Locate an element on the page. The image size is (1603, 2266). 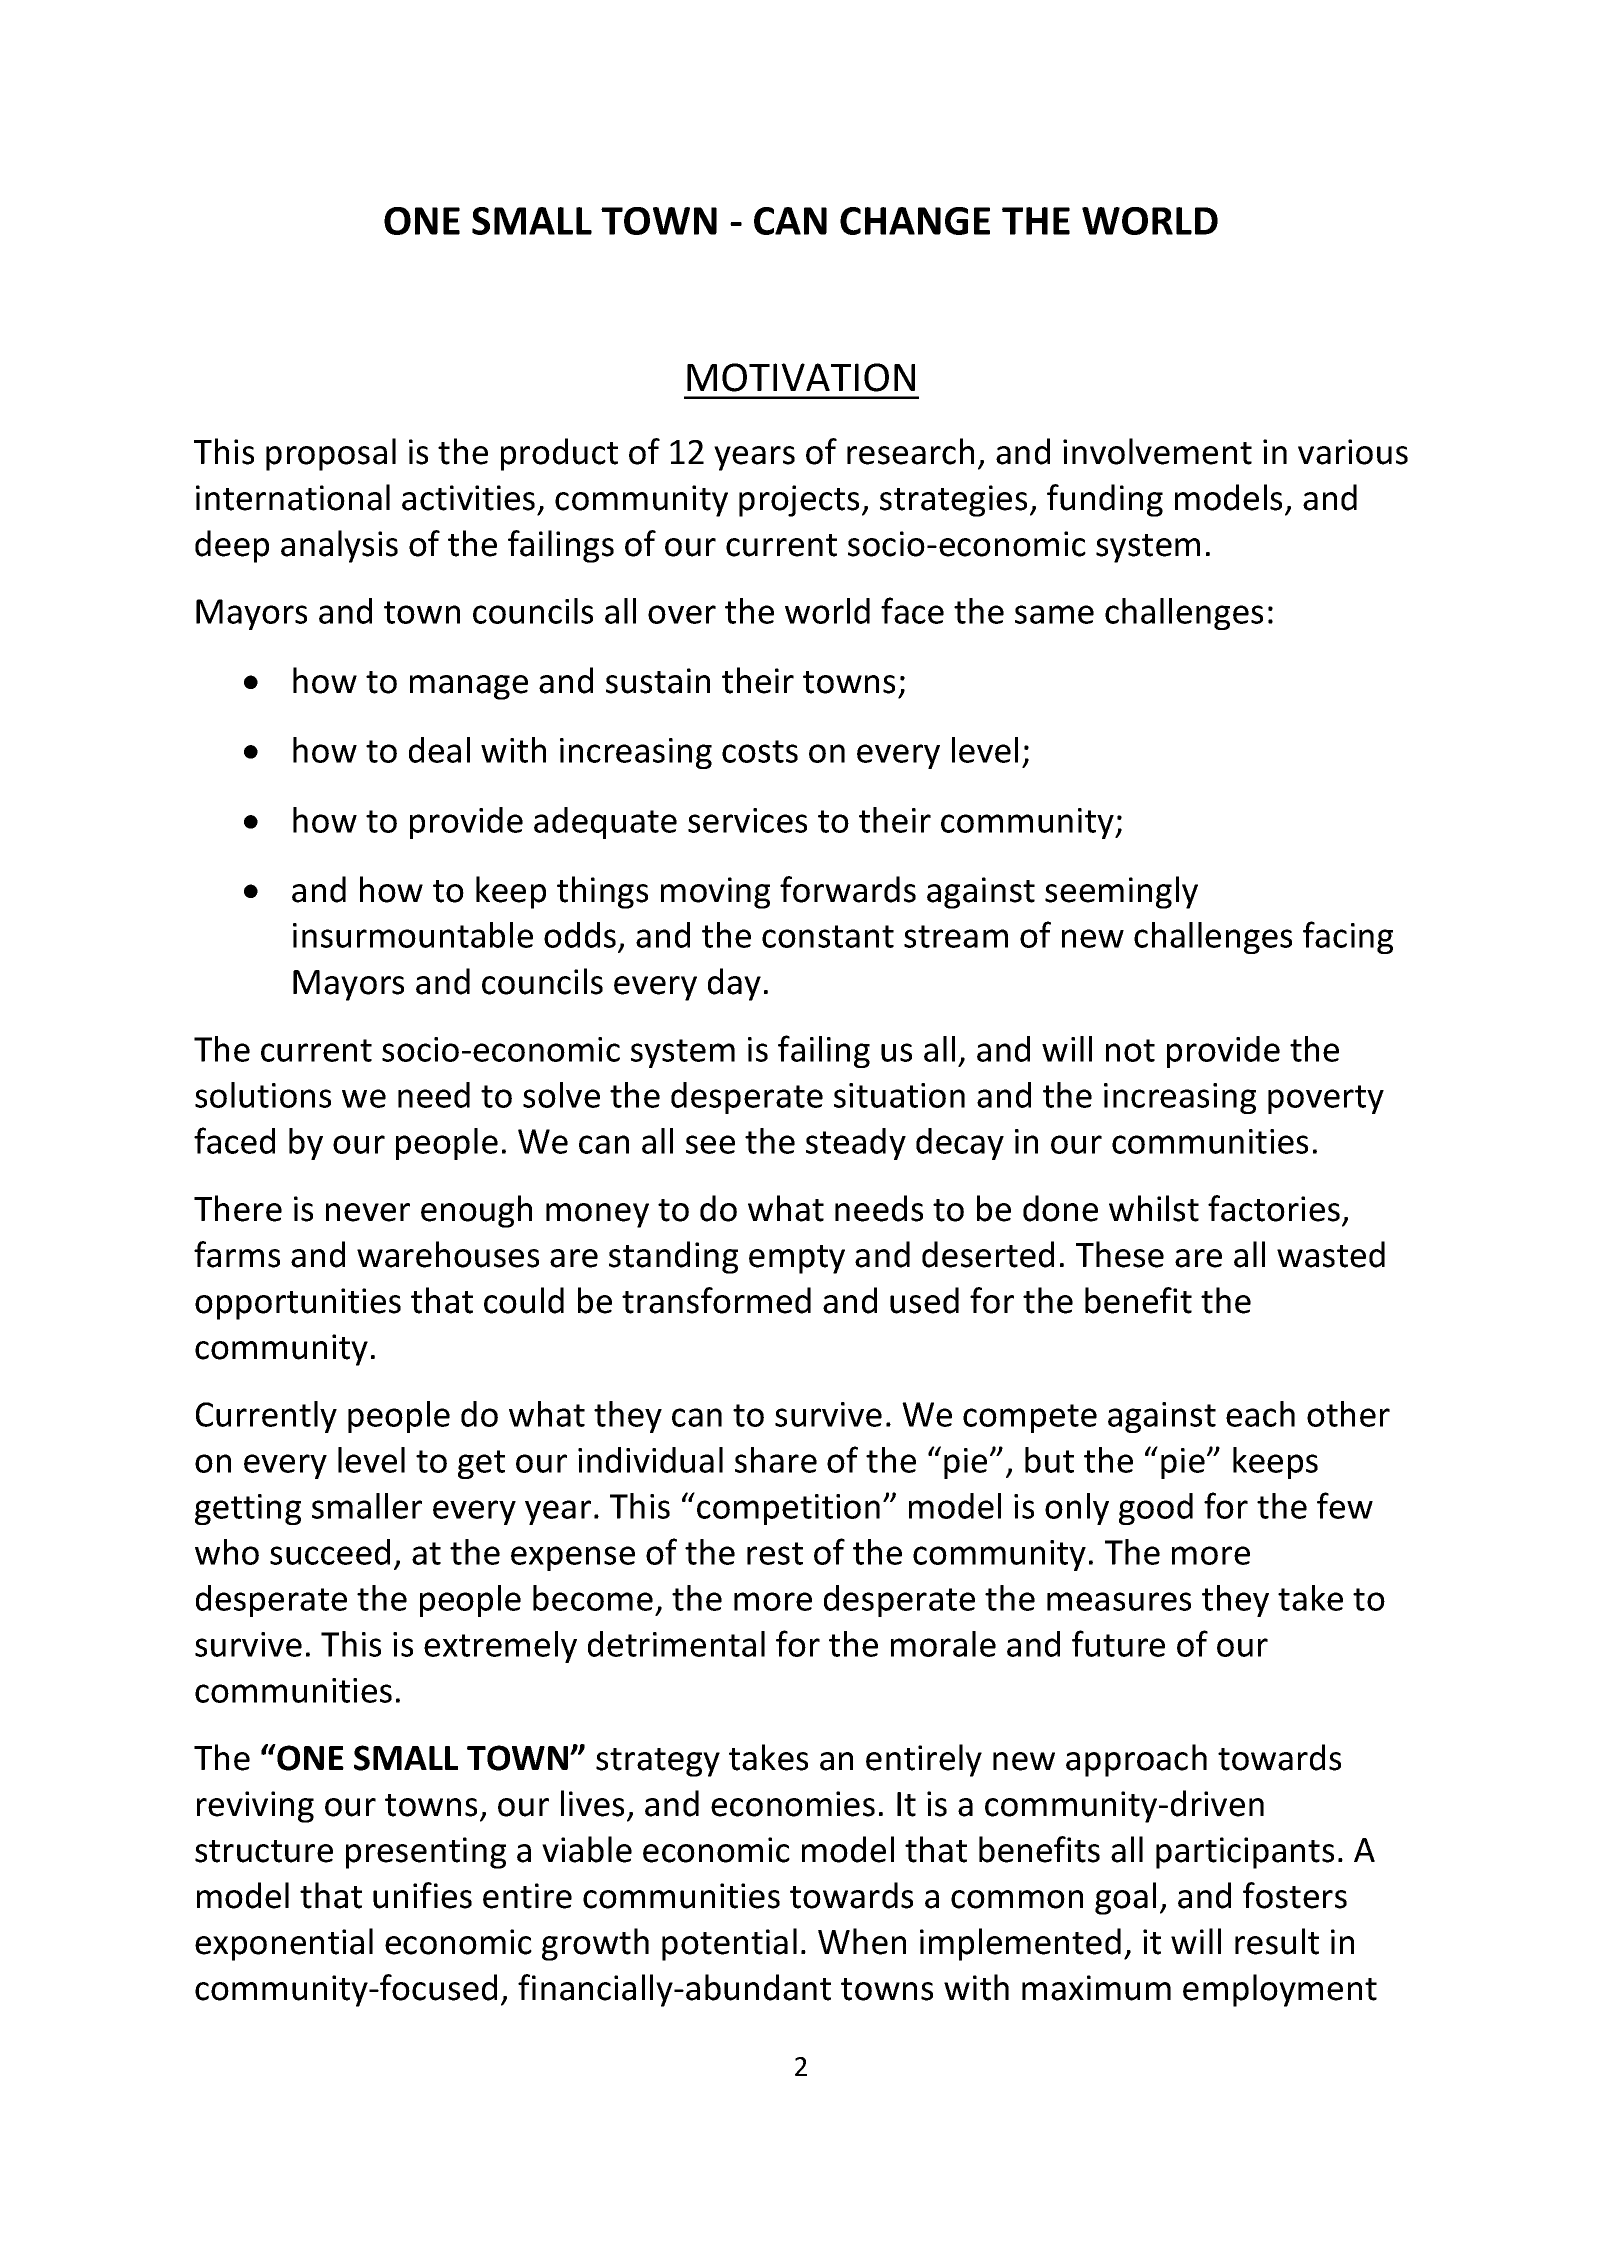
services is located at coordinates (747, 820).
